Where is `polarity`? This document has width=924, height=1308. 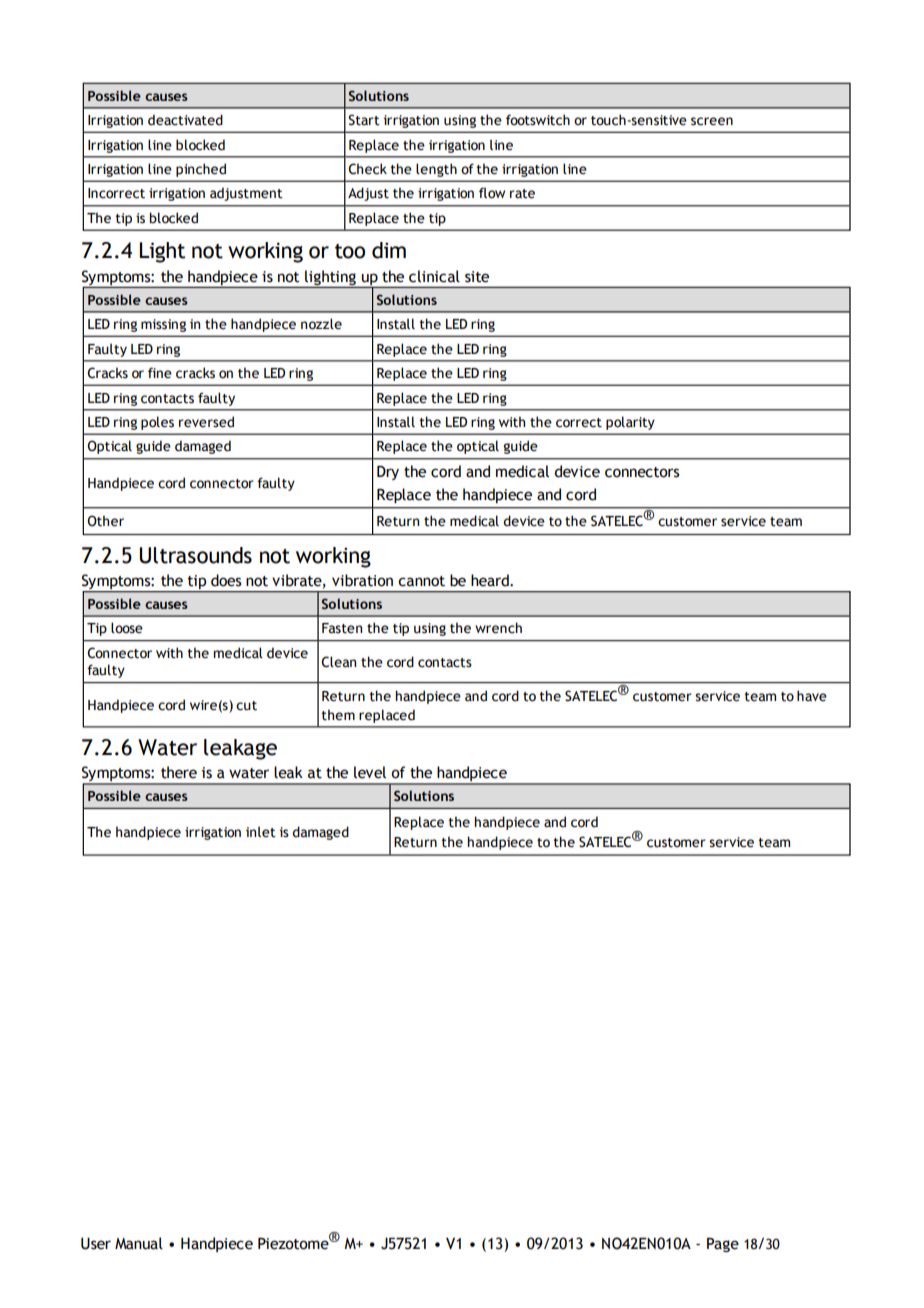
polarity is located at coordinates (630, 423).
